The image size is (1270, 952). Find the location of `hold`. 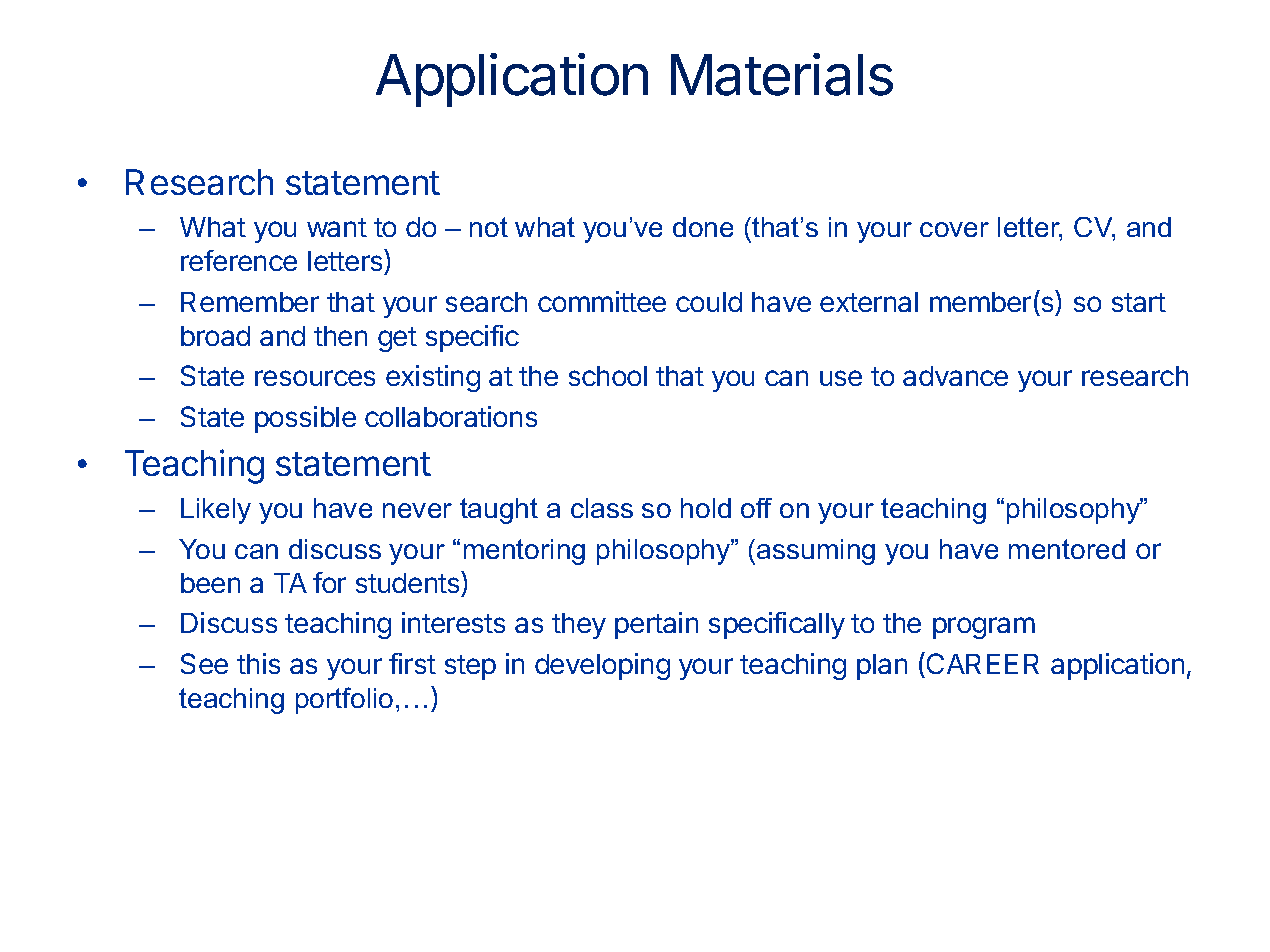

hold is located at coordinates (706, 508).
